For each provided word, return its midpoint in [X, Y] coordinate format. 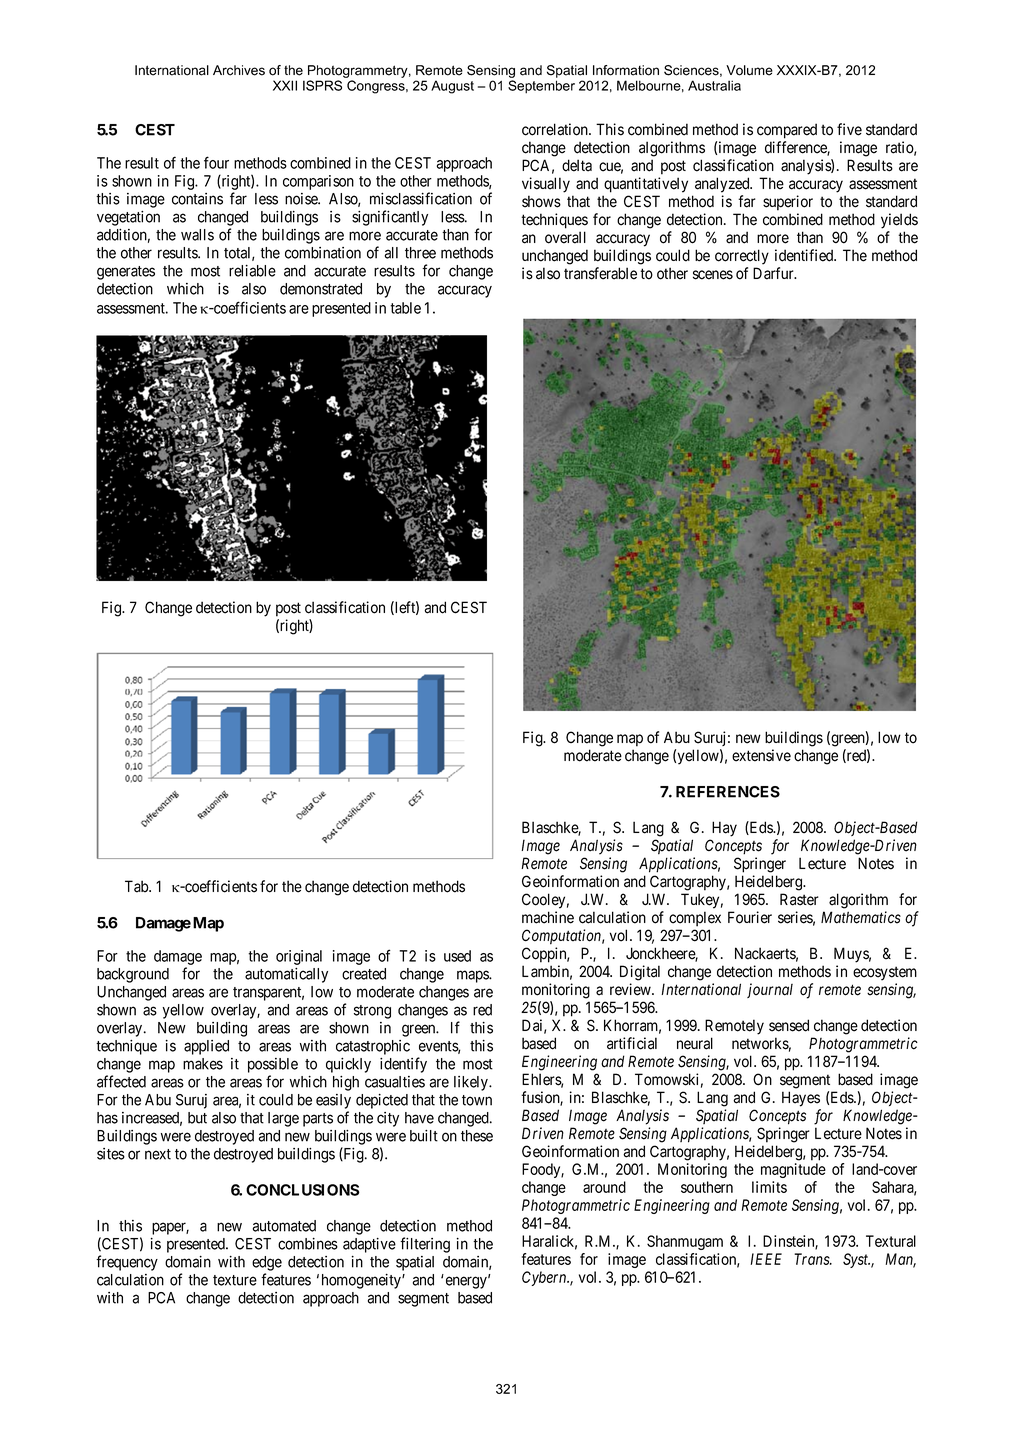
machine [548, 917]
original [299, 957]
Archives [239, 70]
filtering [425, 1245]
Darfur [774, 273]
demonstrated [321, 289]
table [405, 308]
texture [235, 1280]
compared [787, 131]
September [541, 87]
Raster [799, 899]
